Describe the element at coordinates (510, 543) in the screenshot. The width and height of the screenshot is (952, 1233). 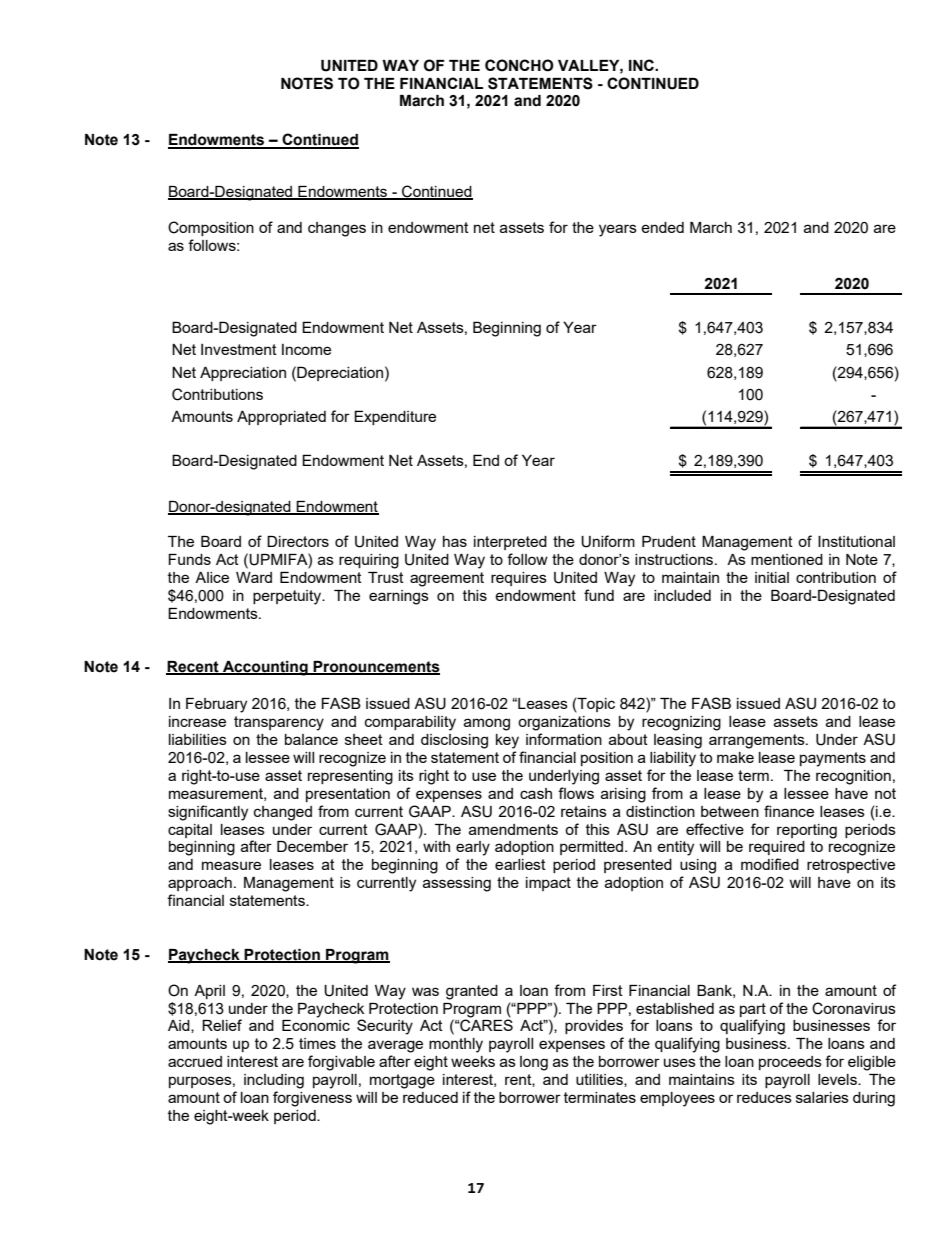
I see `interpreted` at that location.
